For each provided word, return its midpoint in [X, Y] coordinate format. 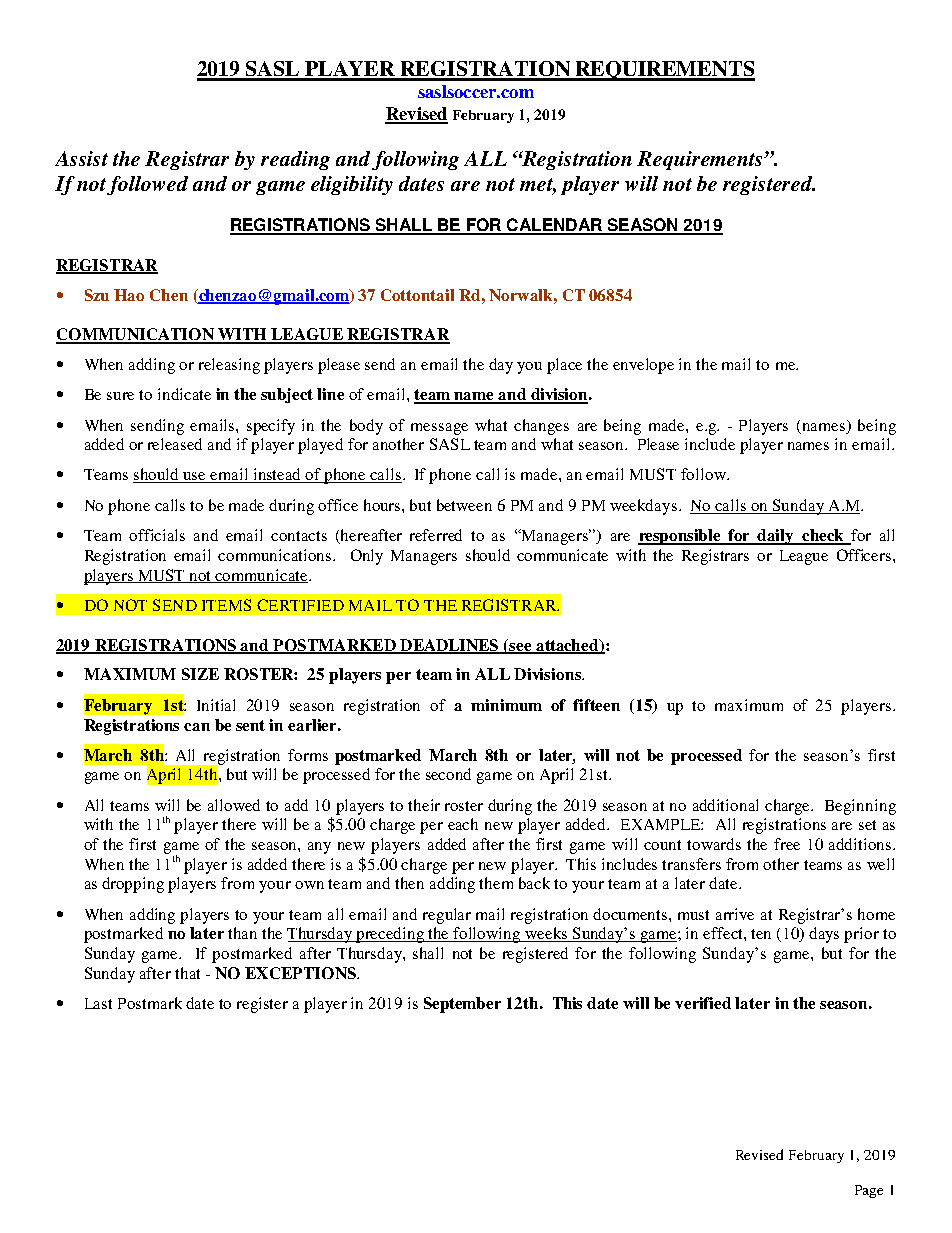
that [187, 973]
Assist [81, 158]
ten [761, 934]
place [564, 366]
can [197, 727]
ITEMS [226, 605]
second [448, 774]
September [462, 1005]
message [439, 429]
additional [725, 805]
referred [436, 535]
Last [98, 1003]
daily [776, 537]
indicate [184, 394]
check [823, 536]
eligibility [352, 185]
